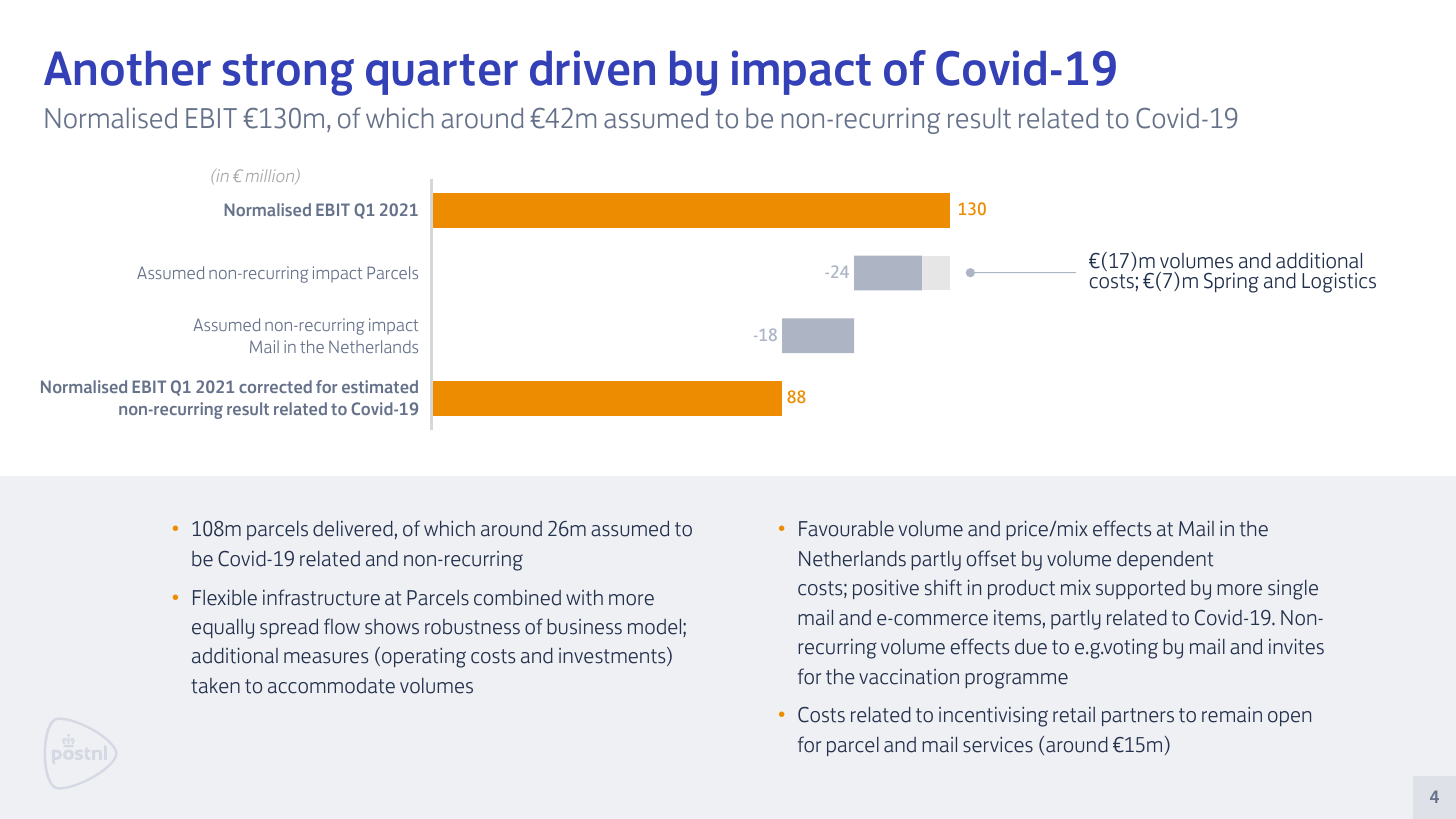 The height and width of the image is (819, 1456). What do you see at coordinates (380, 386) in the image?
I see `estimated` at bounding box center [380, 386].
